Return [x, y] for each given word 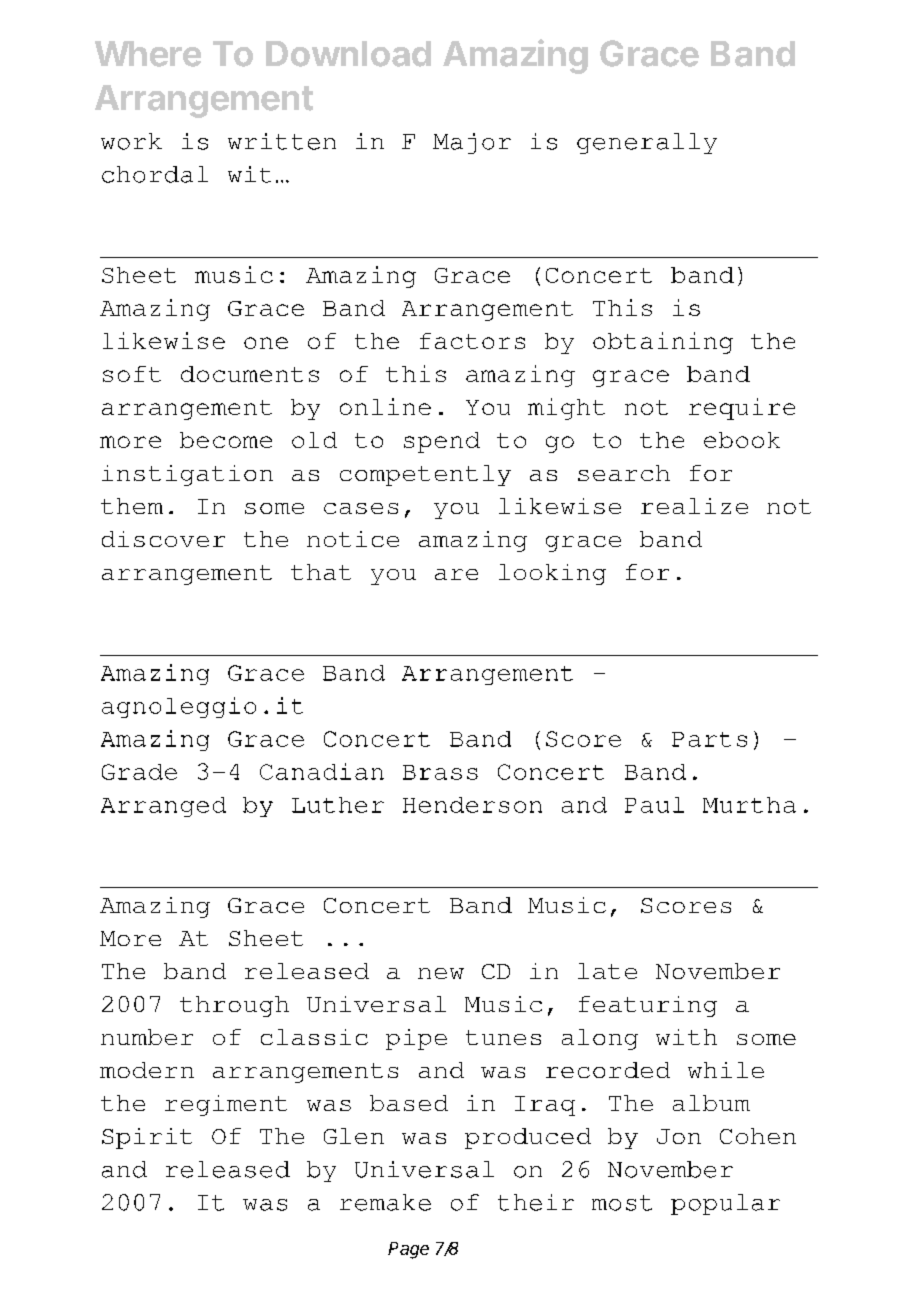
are [456, 574]
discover [163, 539]
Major [472, 143]
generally [647, 143]
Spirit [147, 1138]
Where [148, 54]
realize [694, 506]
